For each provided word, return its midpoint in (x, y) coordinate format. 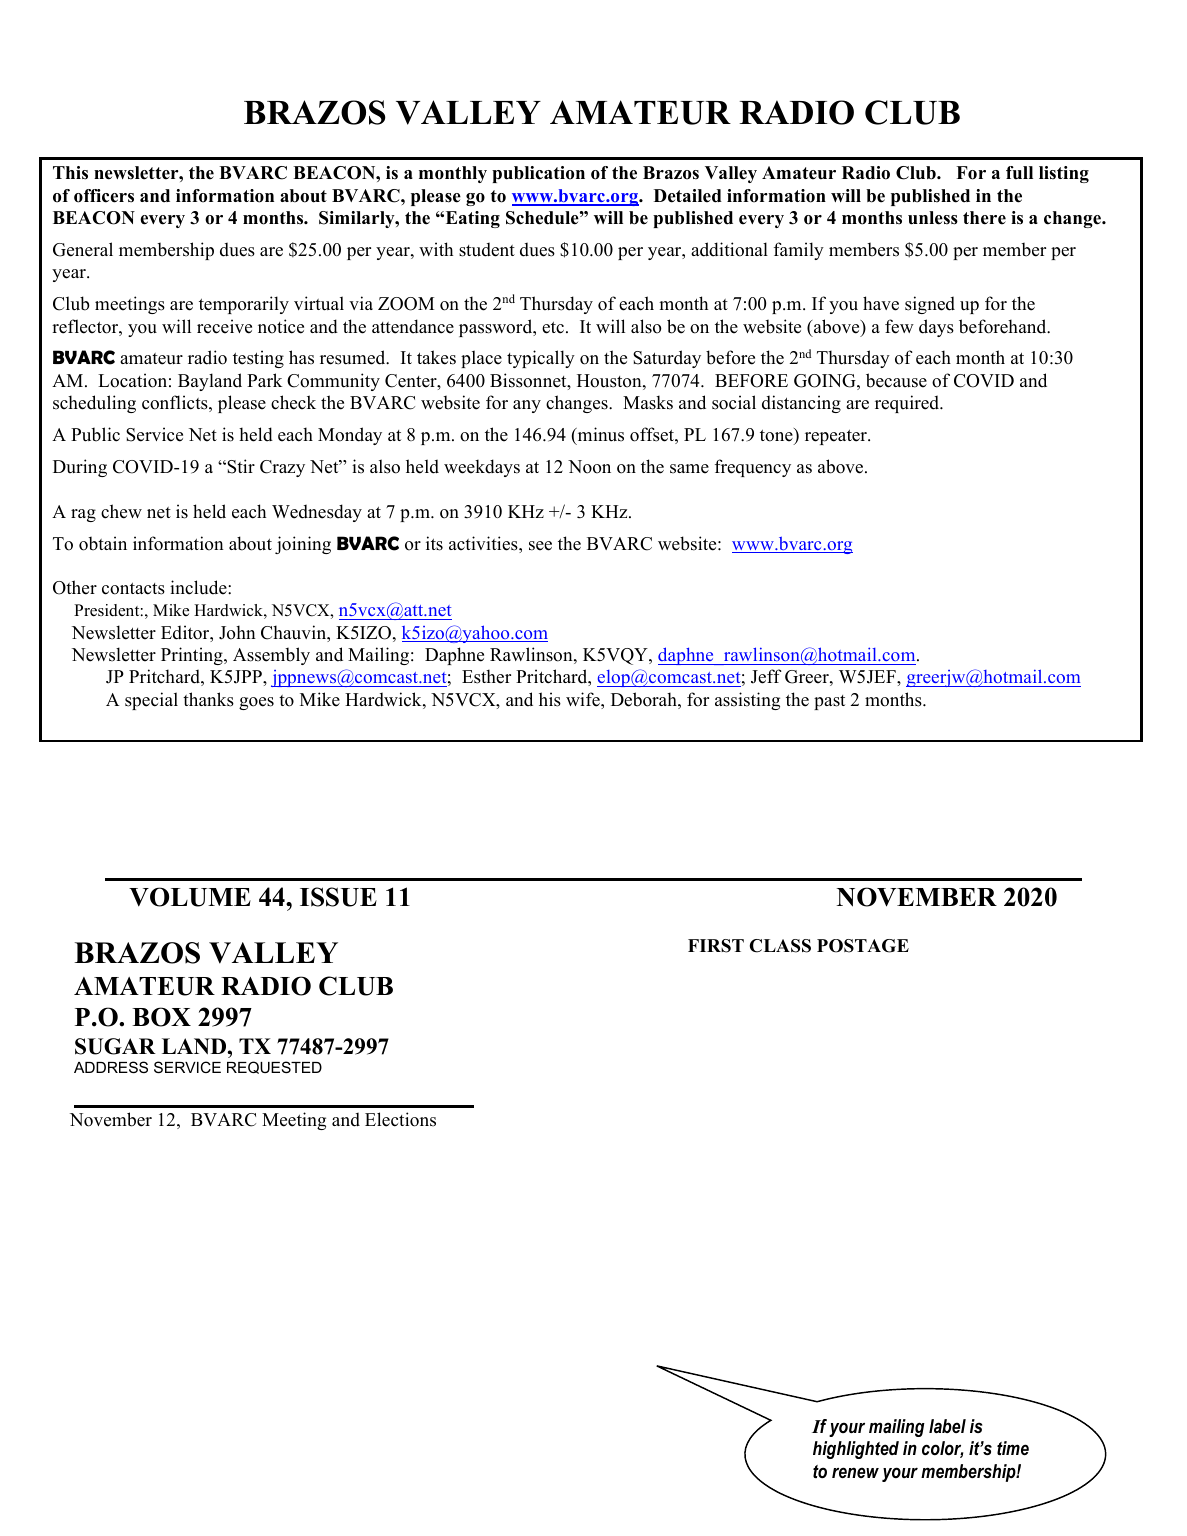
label (947, 1426)
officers (104, 196)
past (829, 702)
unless (933, 218)
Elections (400, 1119)
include (199, 587)
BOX (161, 1017)
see (540, 546)
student (487, 249)
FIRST (716, 946)
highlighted (856, 1450)
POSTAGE (863, 946)
